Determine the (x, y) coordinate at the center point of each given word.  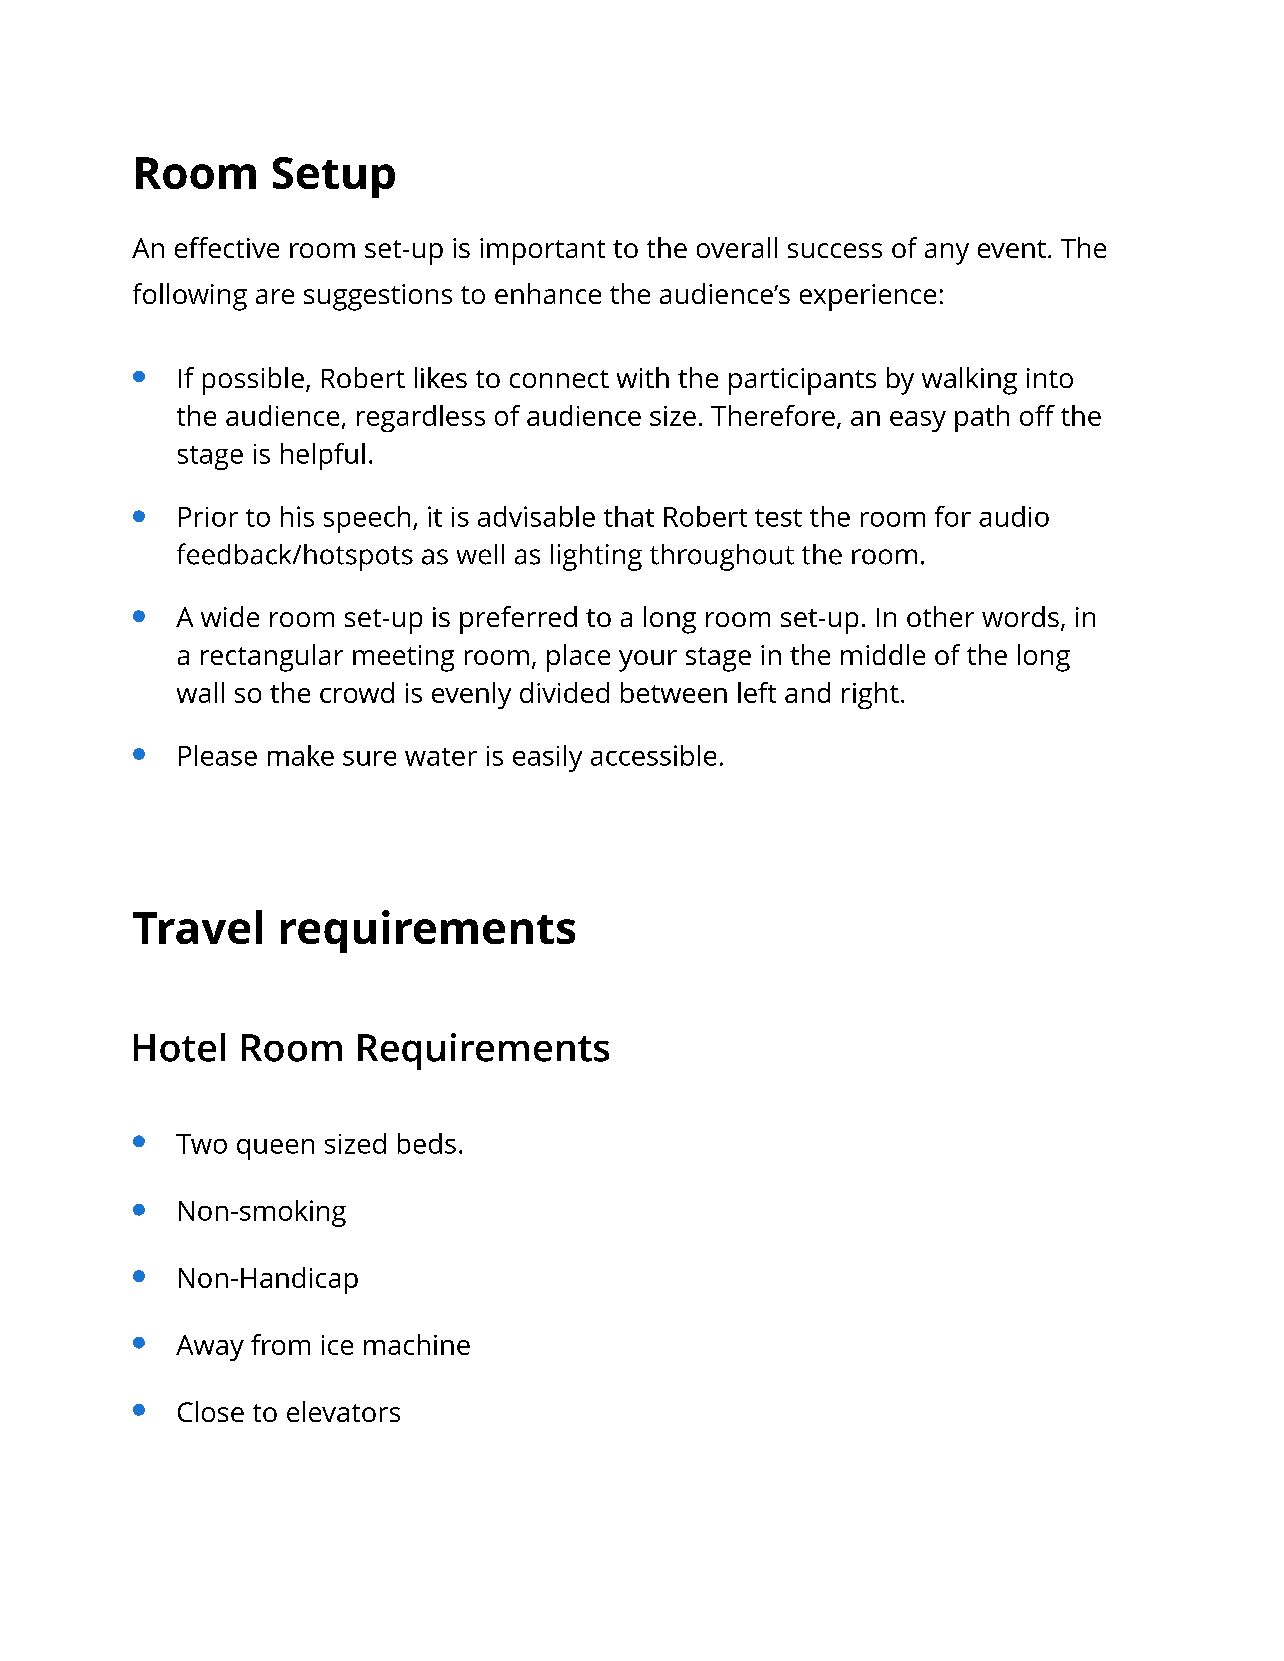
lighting (596, 557)
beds (427, 1143)
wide (230, 616)
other (940, 616)
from (280, 1344)
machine (417, 1344)
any (947, 254)
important (542, 251)
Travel (197, 927)
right (870, 695)
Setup (334, 177)
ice (337, 1345)
